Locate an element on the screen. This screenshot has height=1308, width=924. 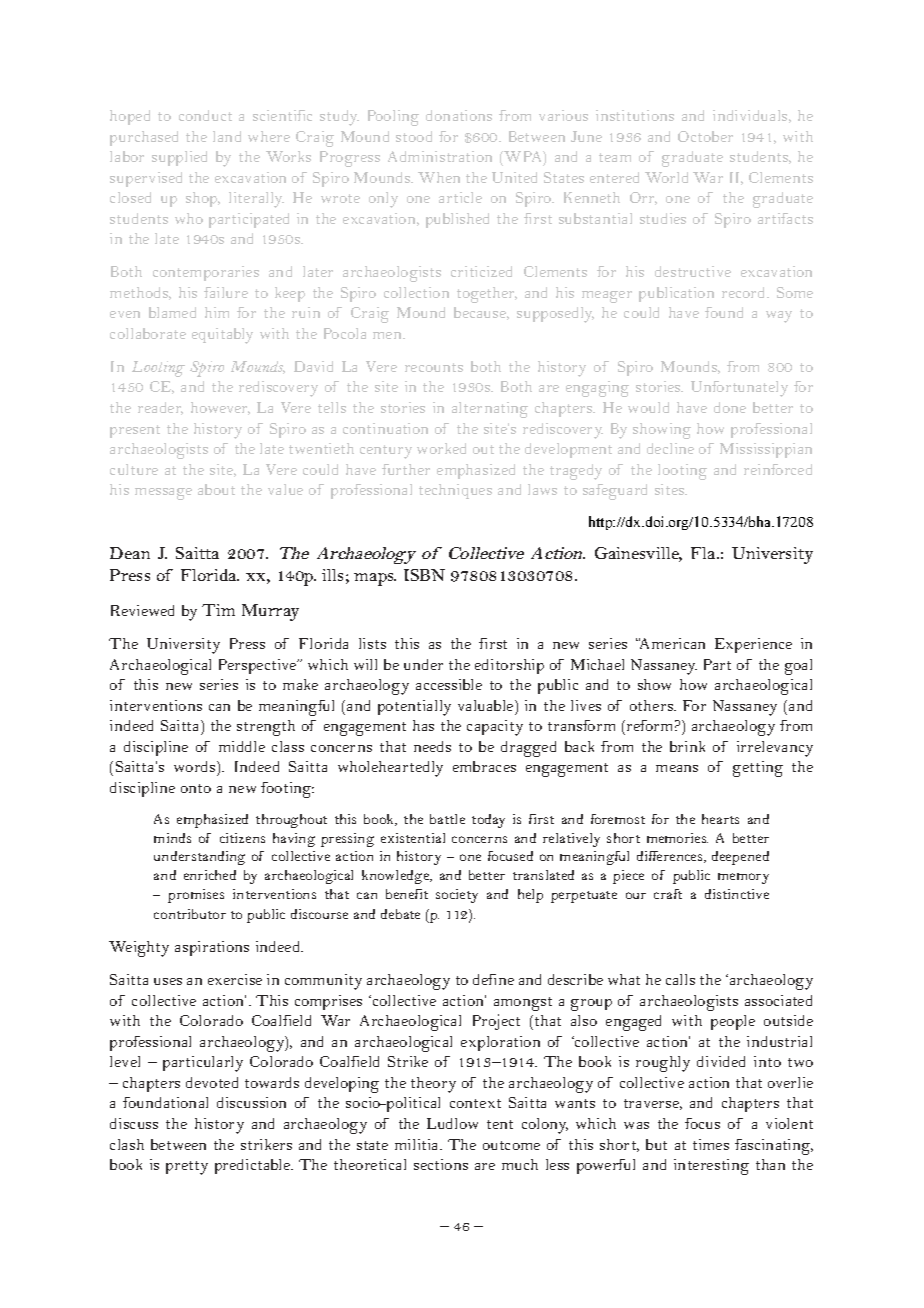
done is located at coordinates (730, 407).
